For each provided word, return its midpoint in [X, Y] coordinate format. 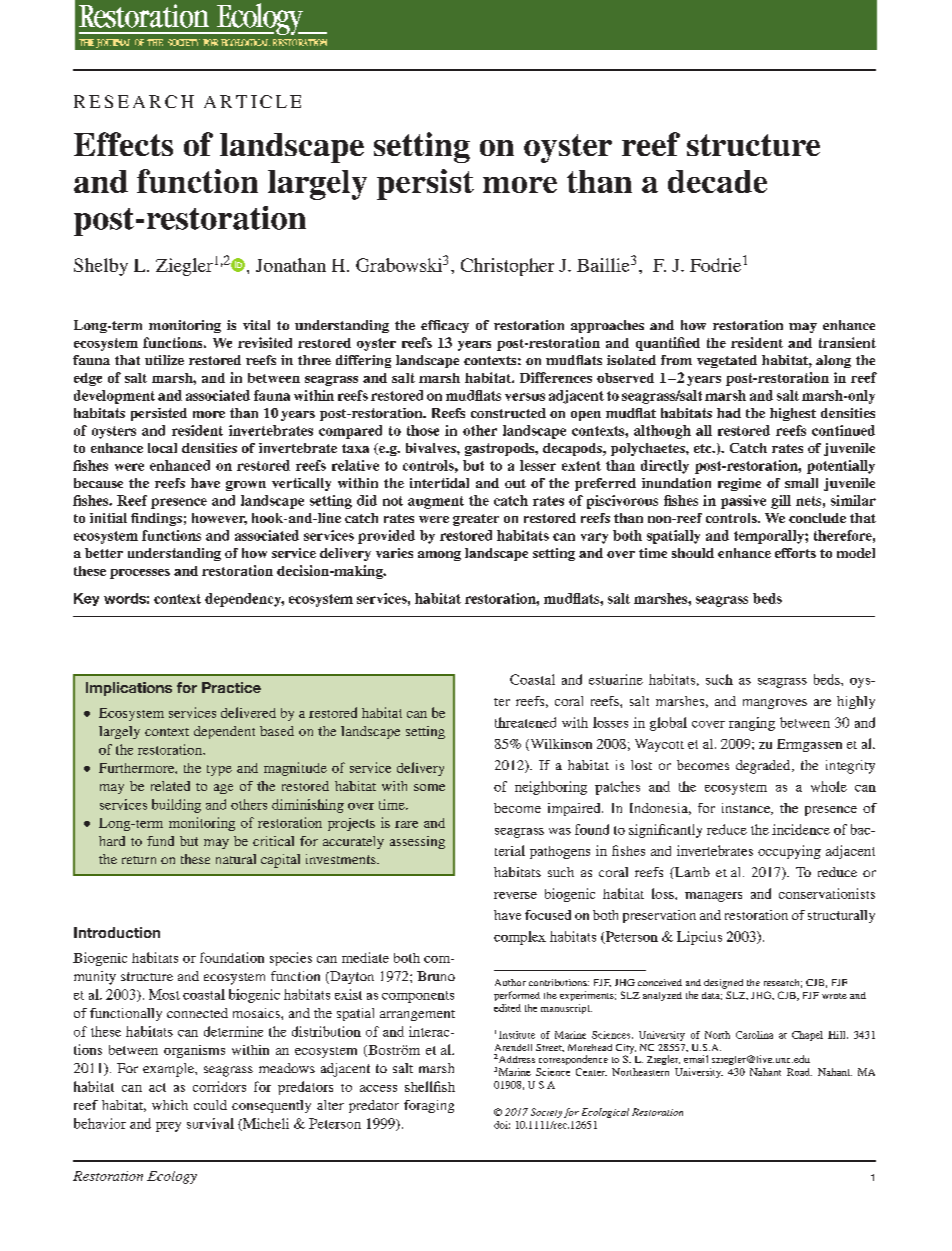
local [162, 448]
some [429, 787]
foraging [429, 1106]
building [176, 806]
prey [168, 1127]
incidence [801, 829]
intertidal [439, 483]
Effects [123, 144]
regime [739, 484]
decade [717, 181]
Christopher [507, 267]
